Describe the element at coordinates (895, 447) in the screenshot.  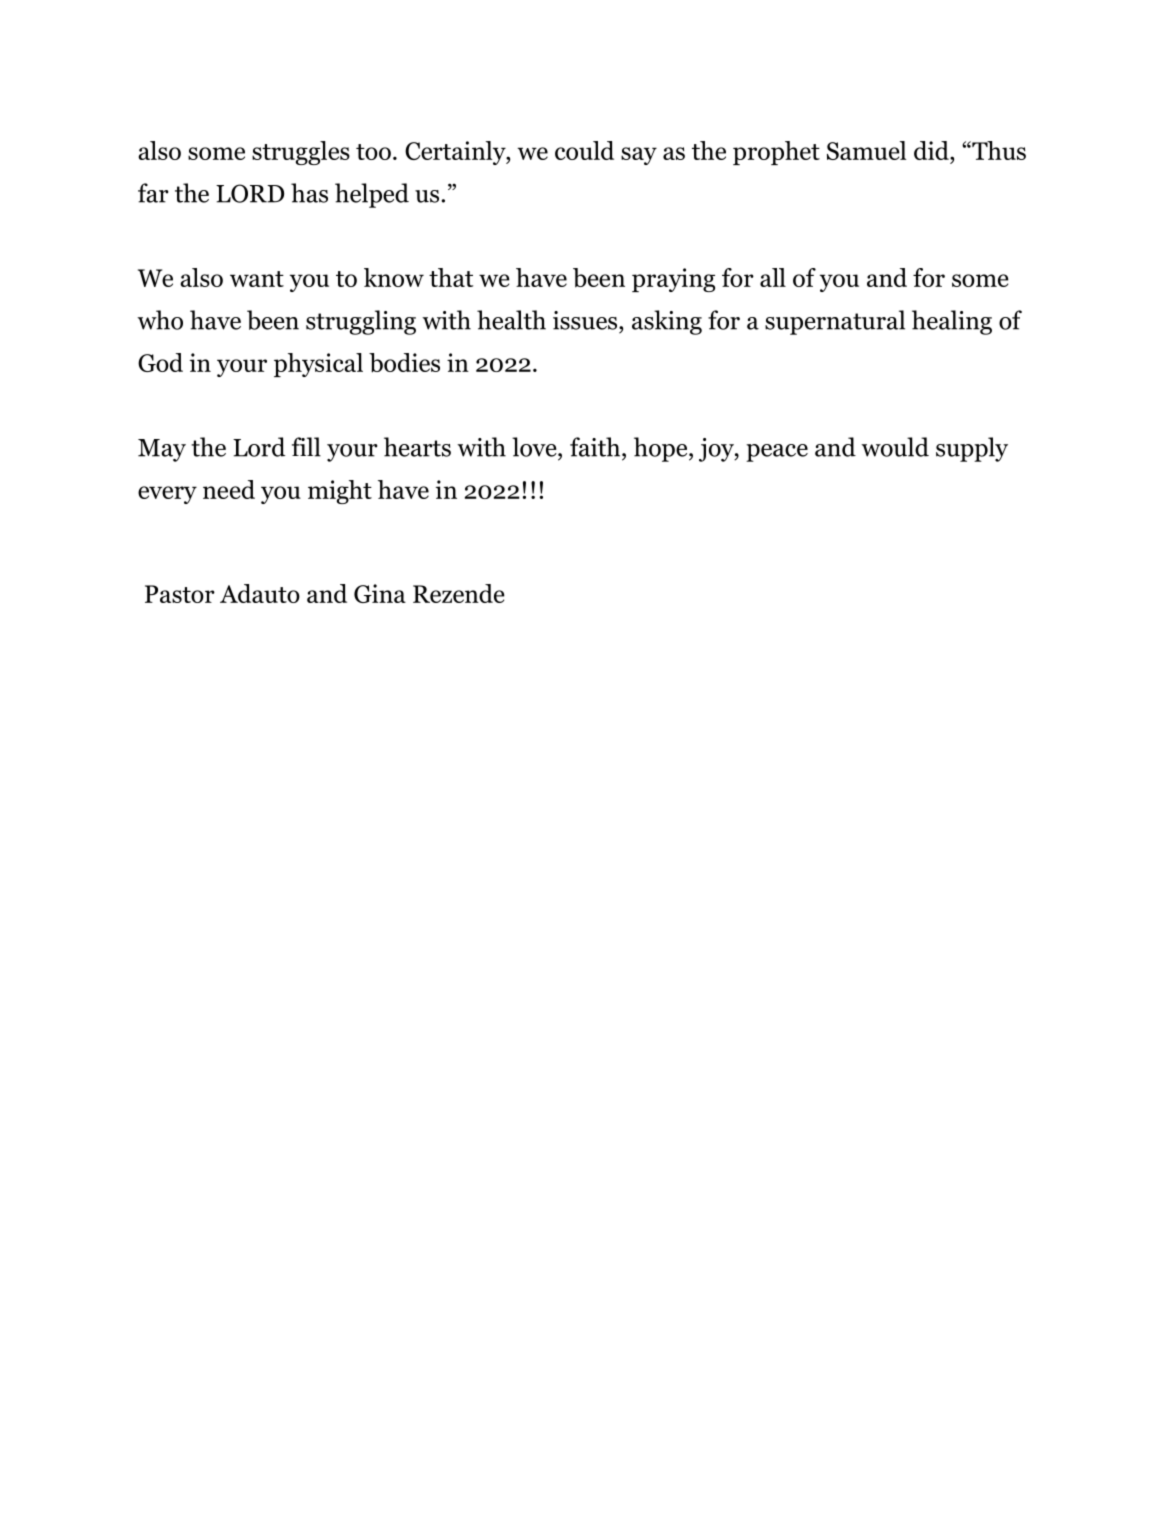
I see `would` at that location.
